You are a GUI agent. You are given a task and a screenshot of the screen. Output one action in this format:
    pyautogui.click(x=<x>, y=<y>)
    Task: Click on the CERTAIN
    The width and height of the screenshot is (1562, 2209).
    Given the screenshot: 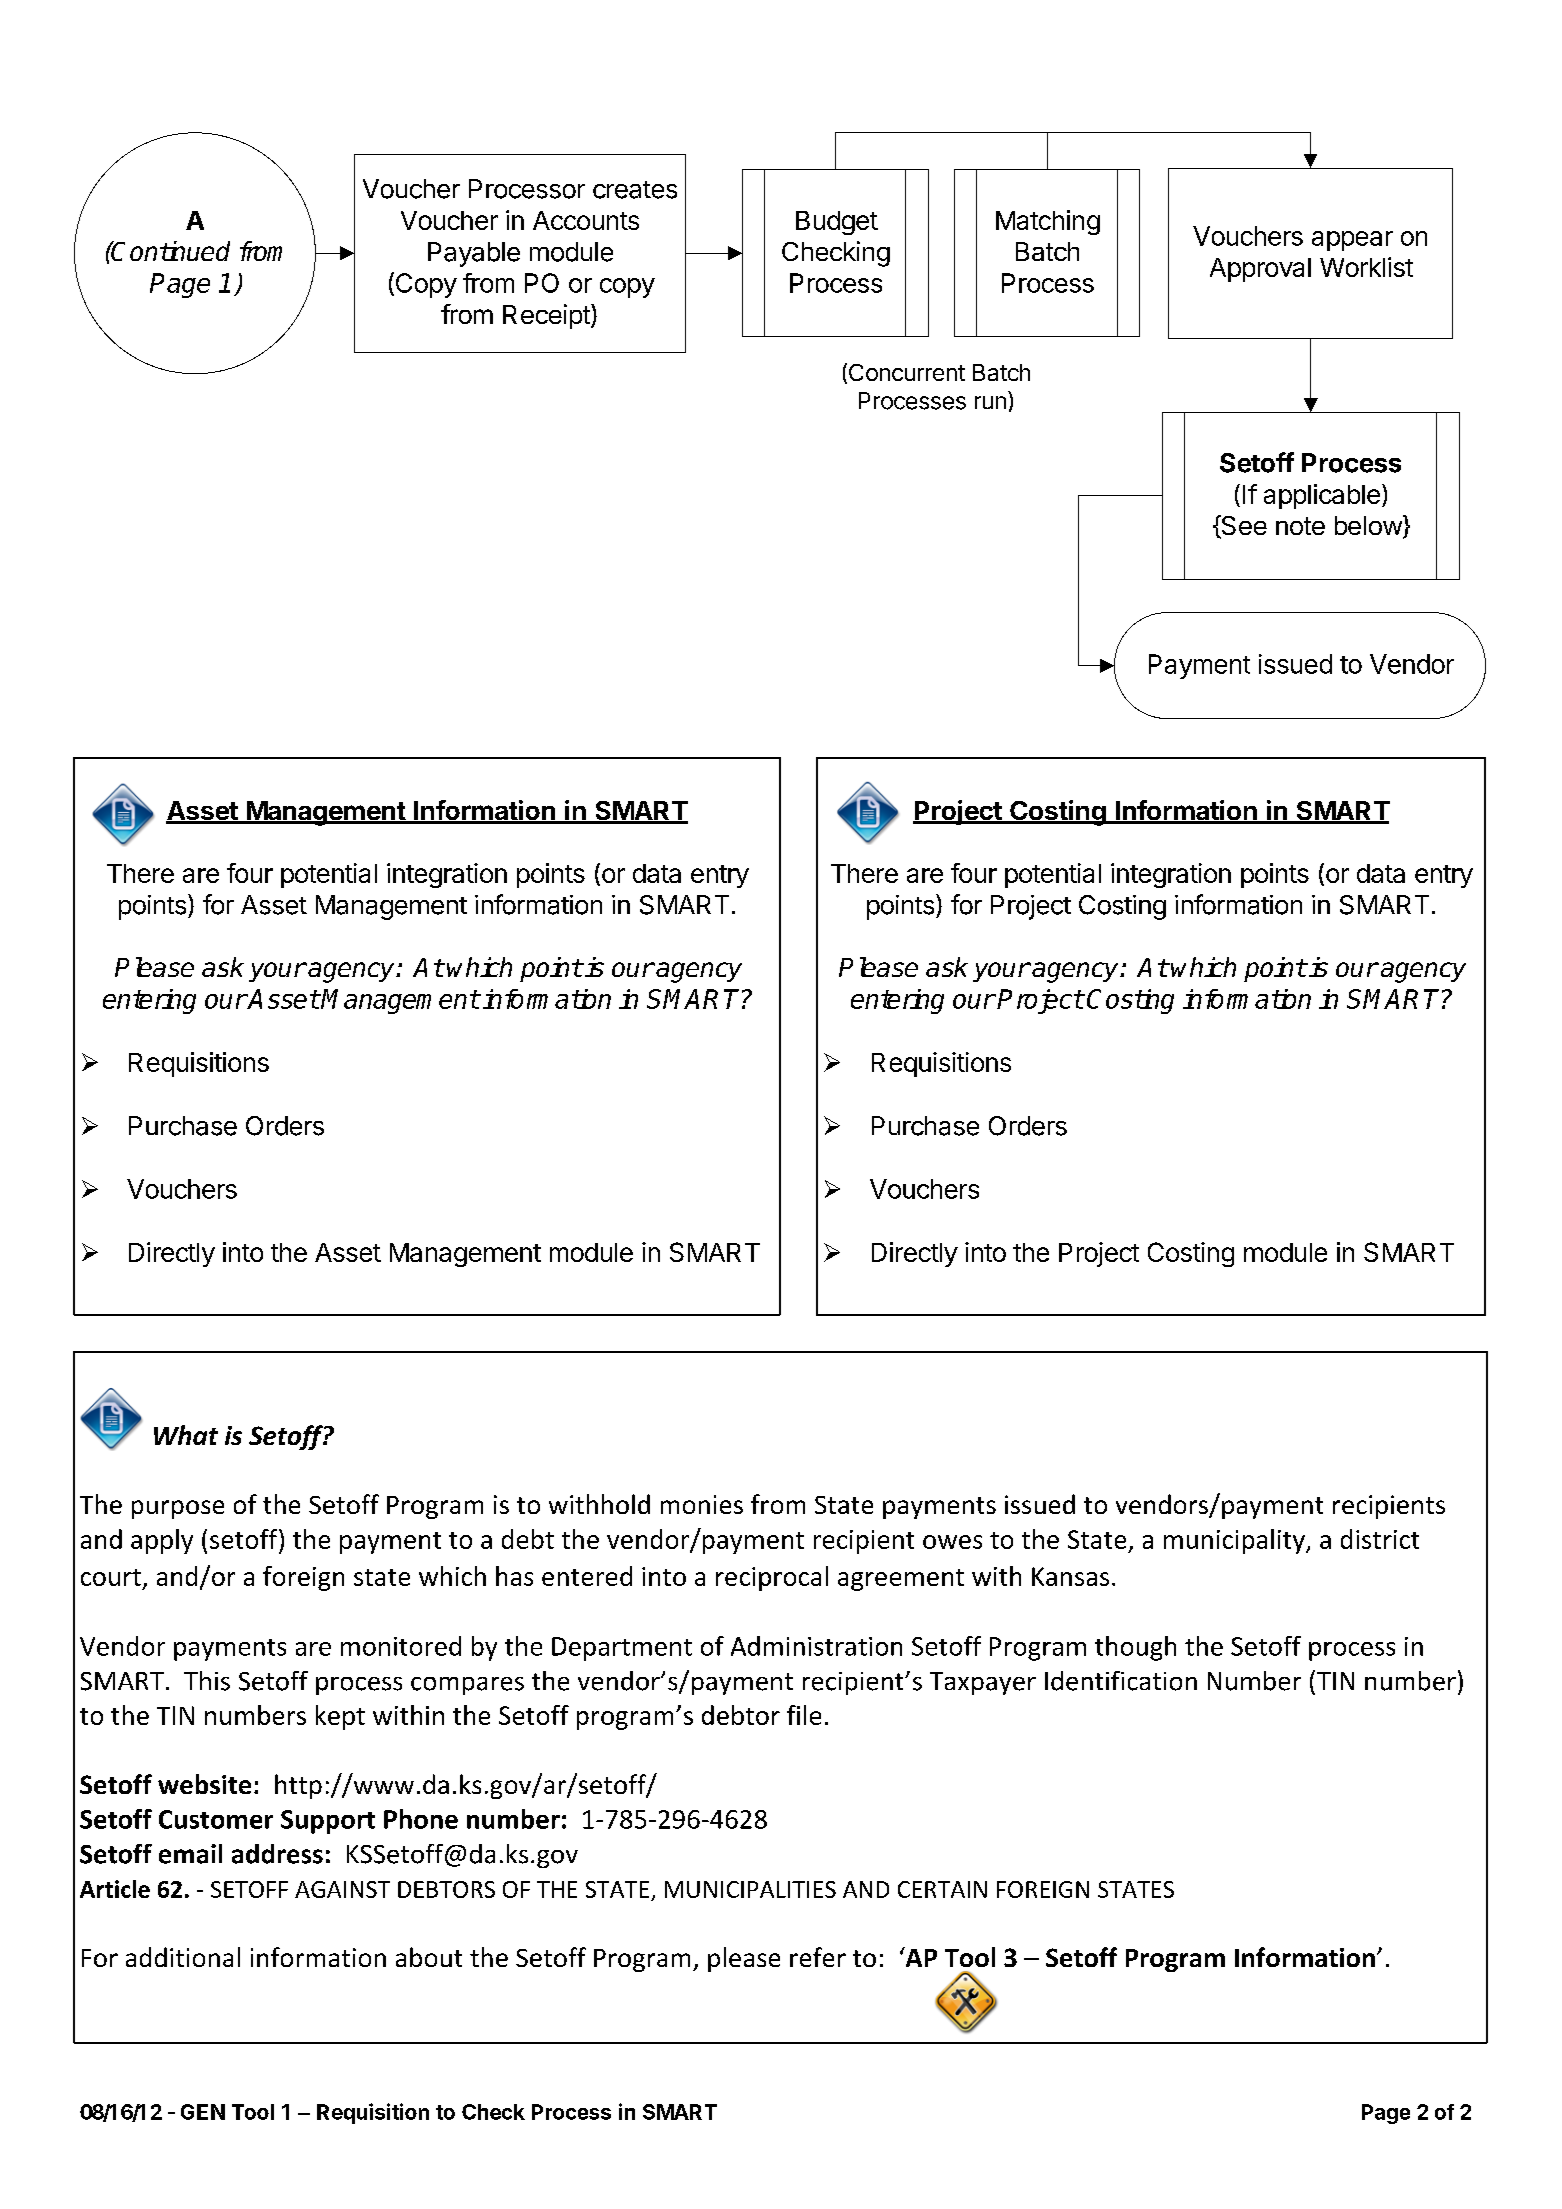 What is the action you would take?
    pyautogui.click(x=942, y=1889)
